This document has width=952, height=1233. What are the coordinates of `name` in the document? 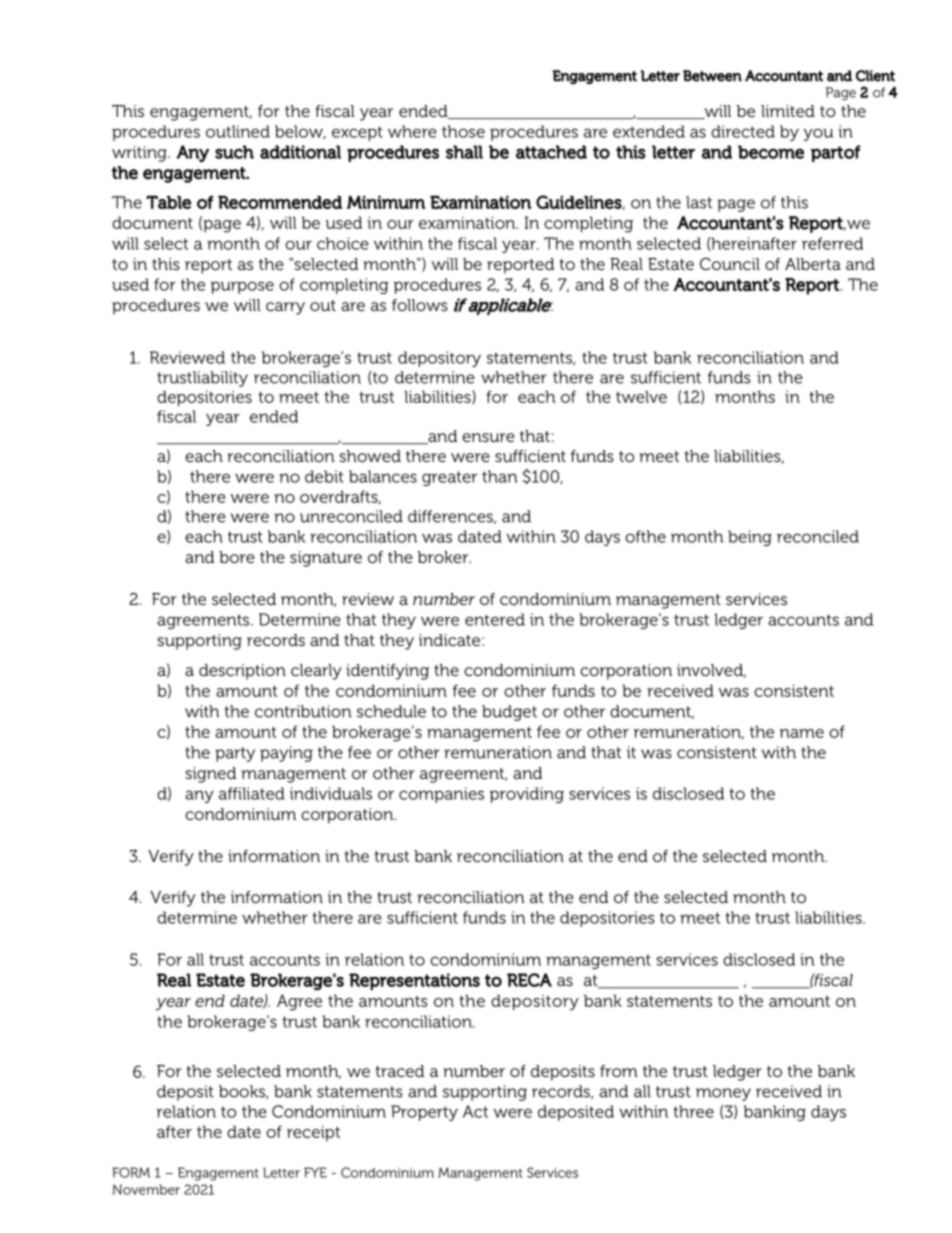 It's located at (802, 733).
